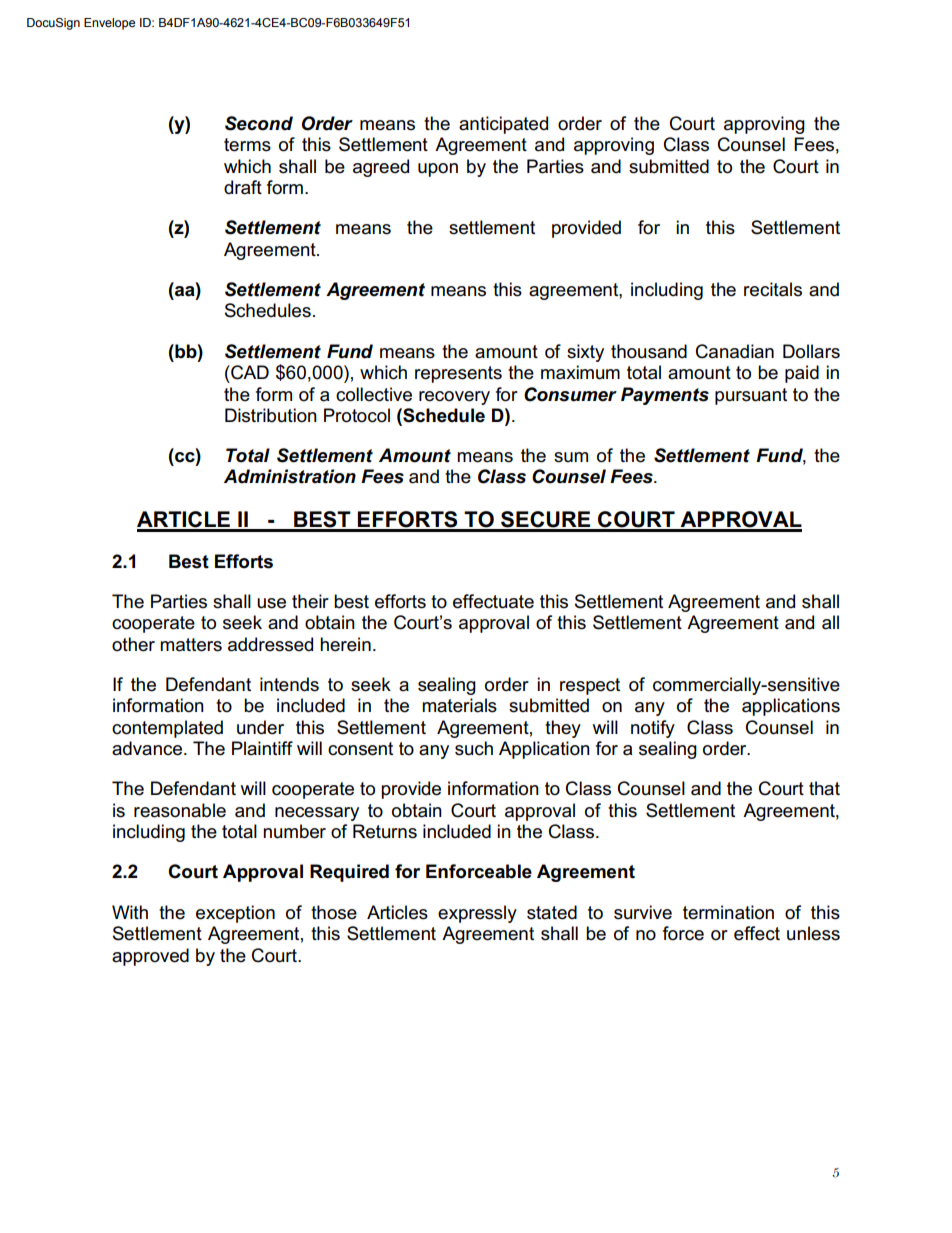 Image resolution: width=952 pixels, height=1233 pixels. I want to click on expressly, so click(477, 914).
